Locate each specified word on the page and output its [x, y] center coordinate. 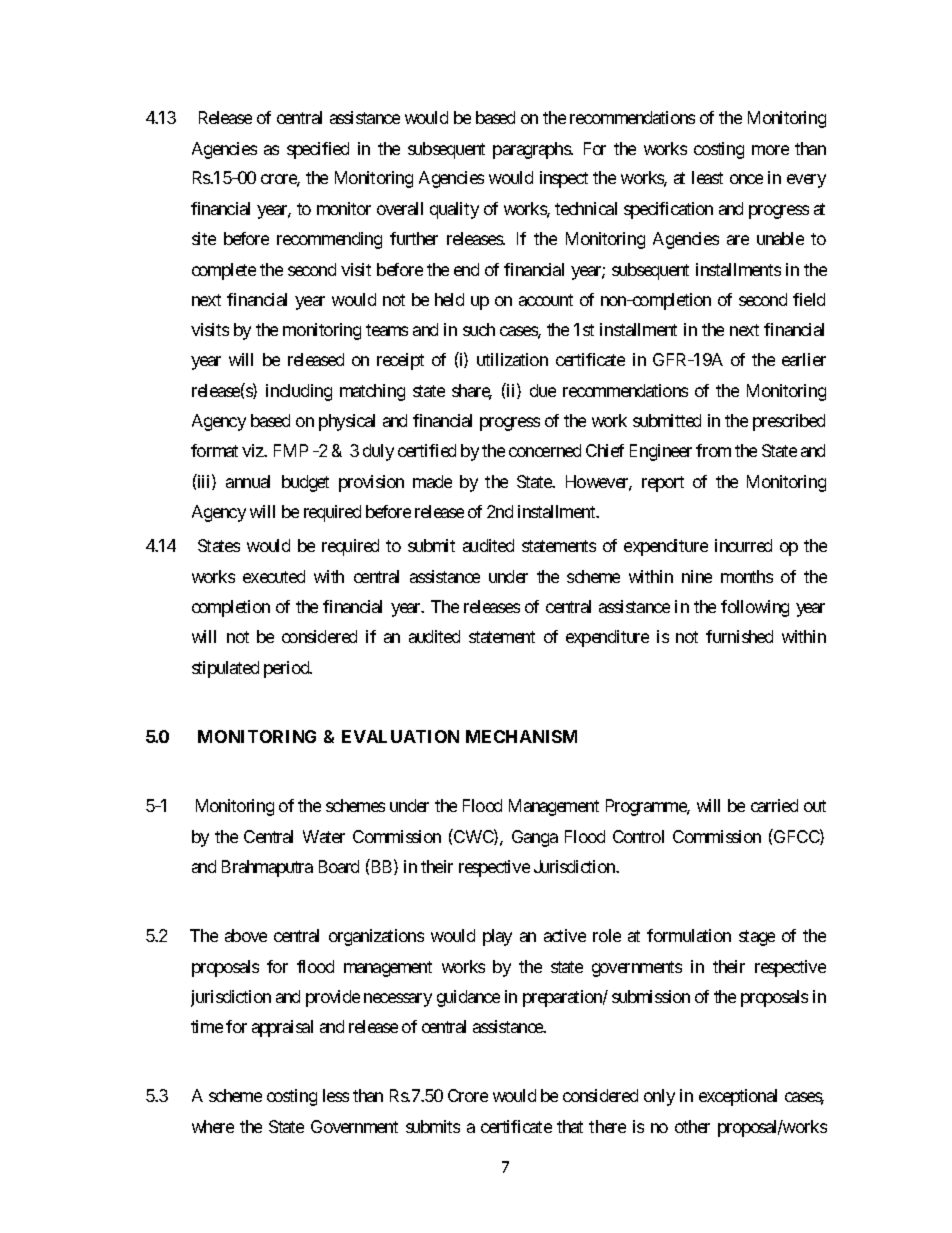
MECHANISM [521, 736]
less [336, 1095]
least [707, 177]
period [287, 669]
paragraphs [532, 150]
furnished [739, 636]
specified [318, 150]
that [570, 1126]
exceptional [738, 1097]
